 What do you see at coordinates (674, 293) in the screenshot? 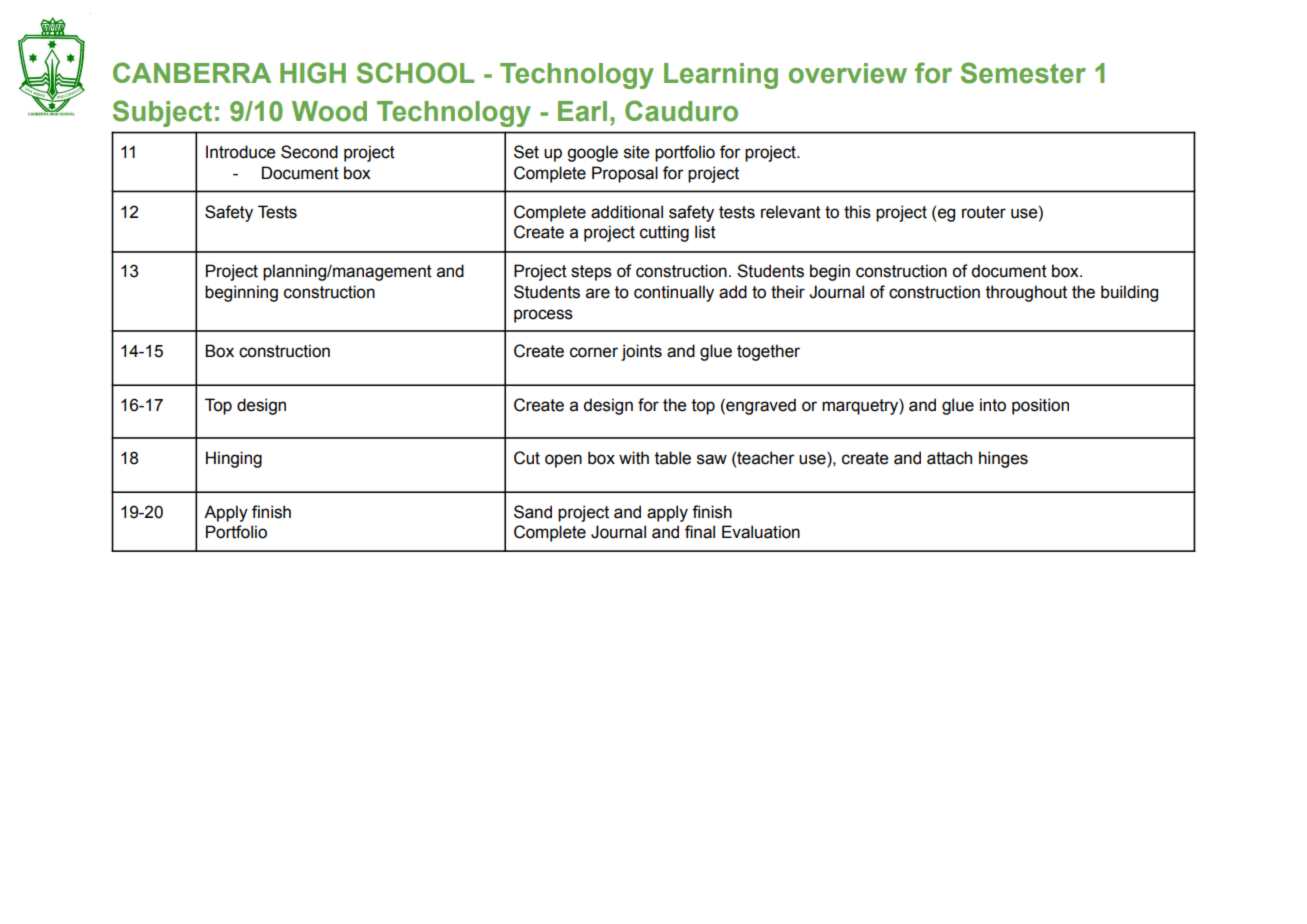
I see `continually` at bounding box center [674, 293].
